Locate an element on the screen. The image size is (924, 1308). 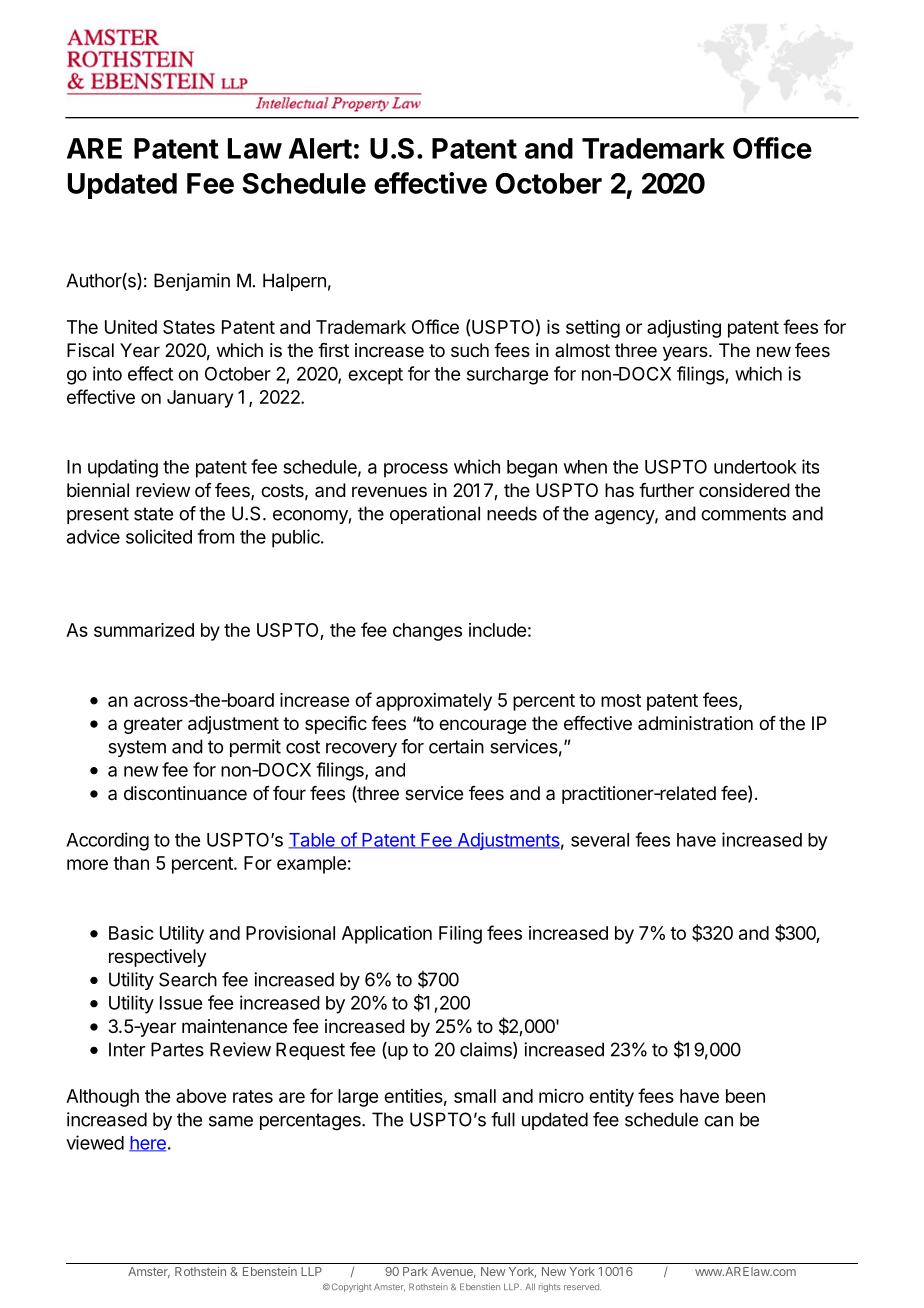
here is located at coordinates (147, 1144).
